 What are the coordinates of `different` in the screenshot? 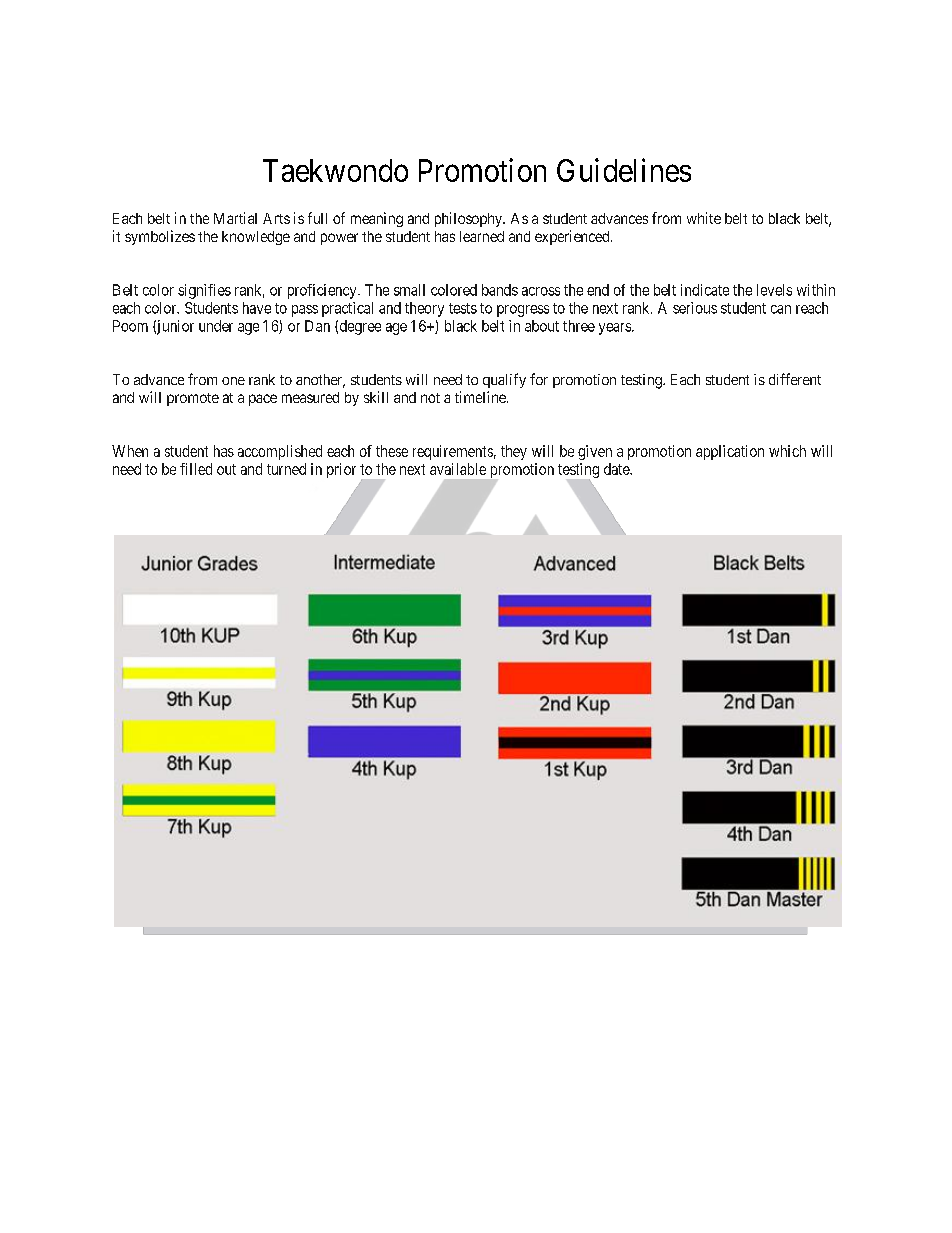 It's located at (795, 379).
